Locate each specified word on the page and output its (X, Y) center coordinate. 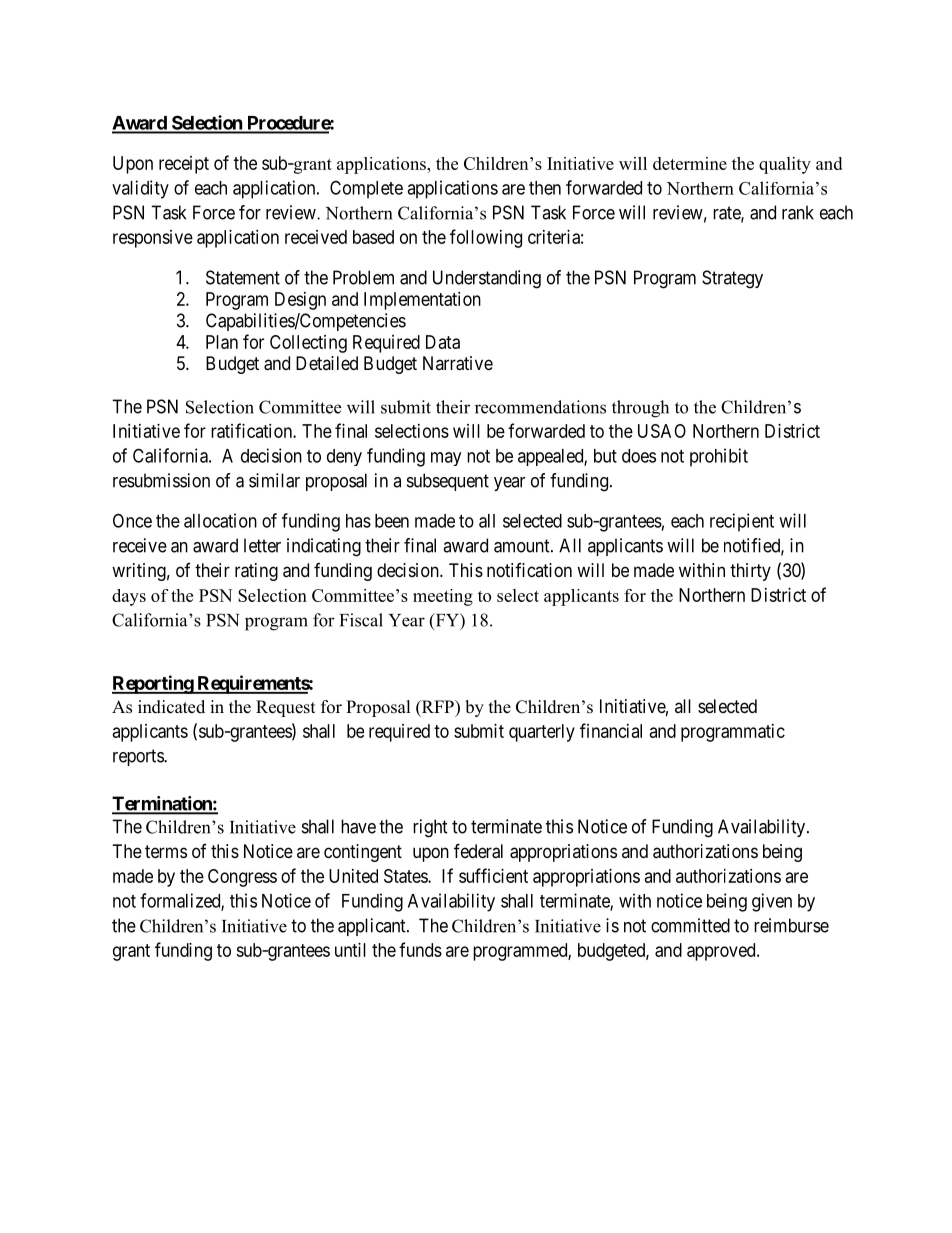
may (446, 459)
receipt (184, 165)
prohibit (719, 457)
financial (611, 730)
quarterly (542, 733)
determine (690, 163)
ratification (252, 430)
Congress (242, 878)
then (545, 188)
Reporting (153, 684)
